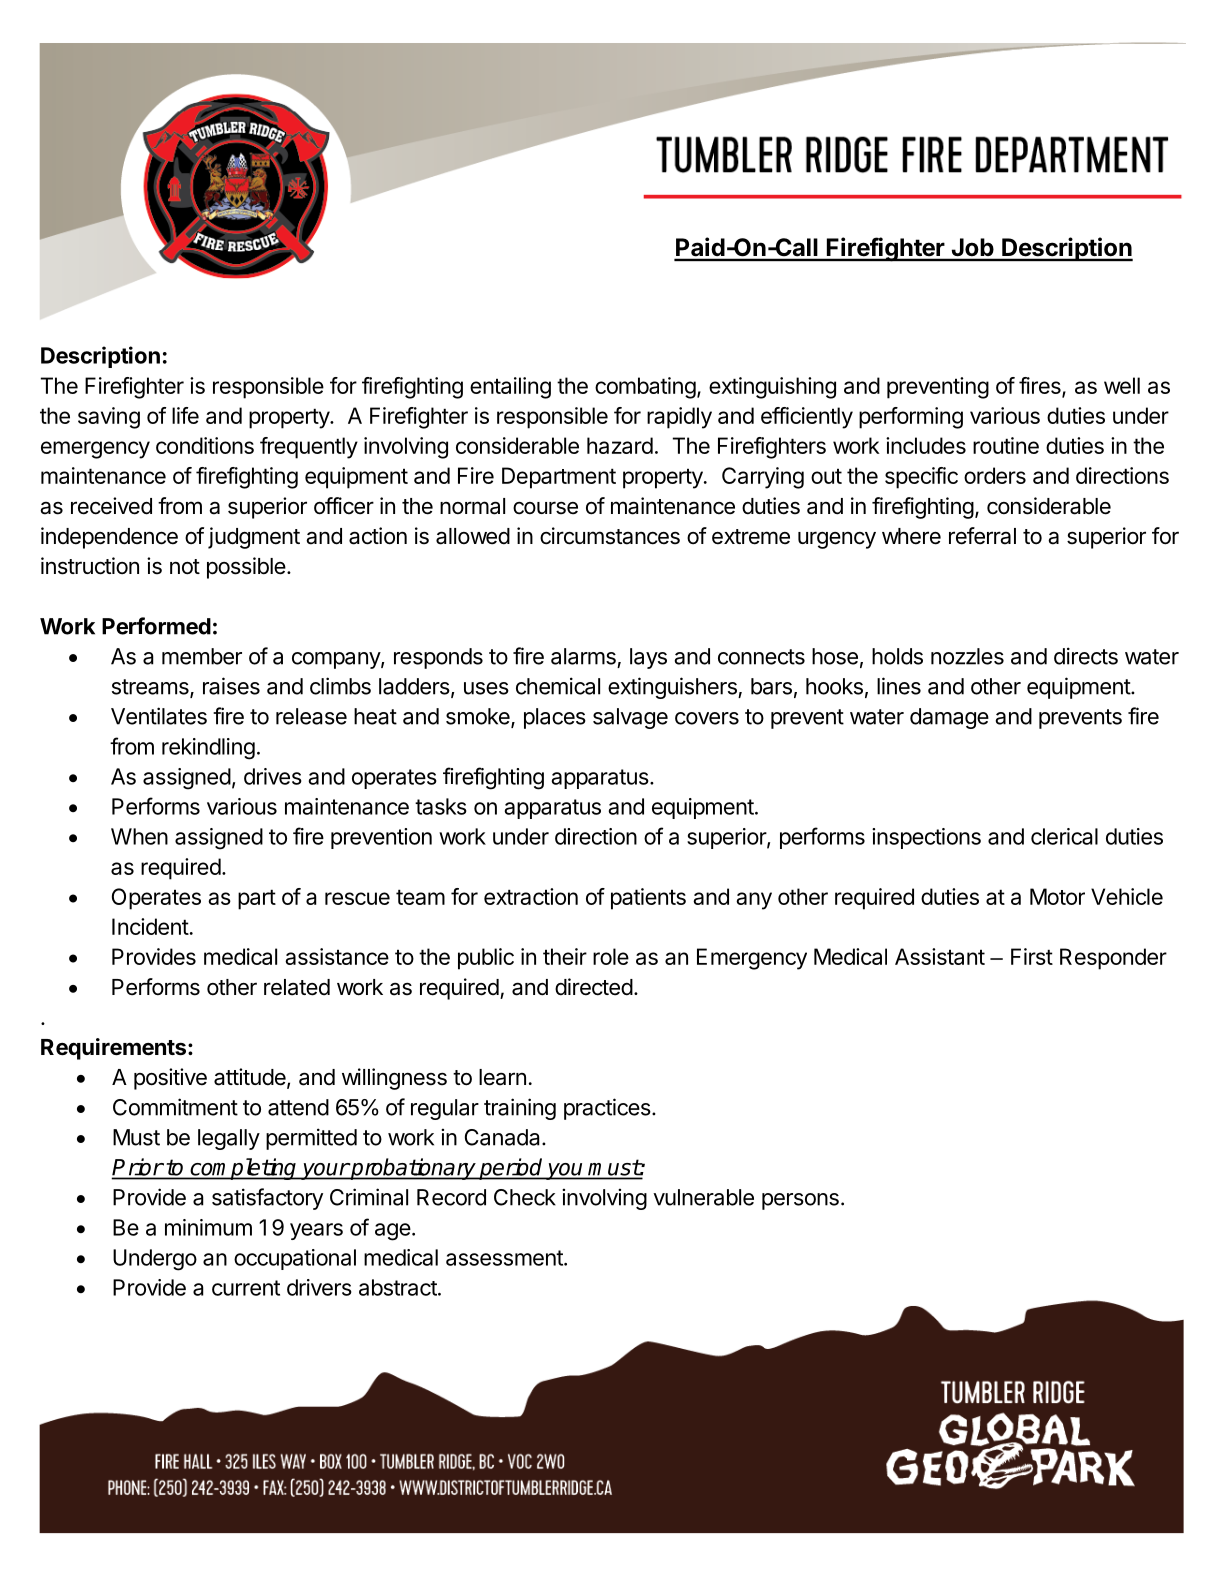 The width and height of the page is (1226, 1587). I want to click on current, so click(246, 1288).
